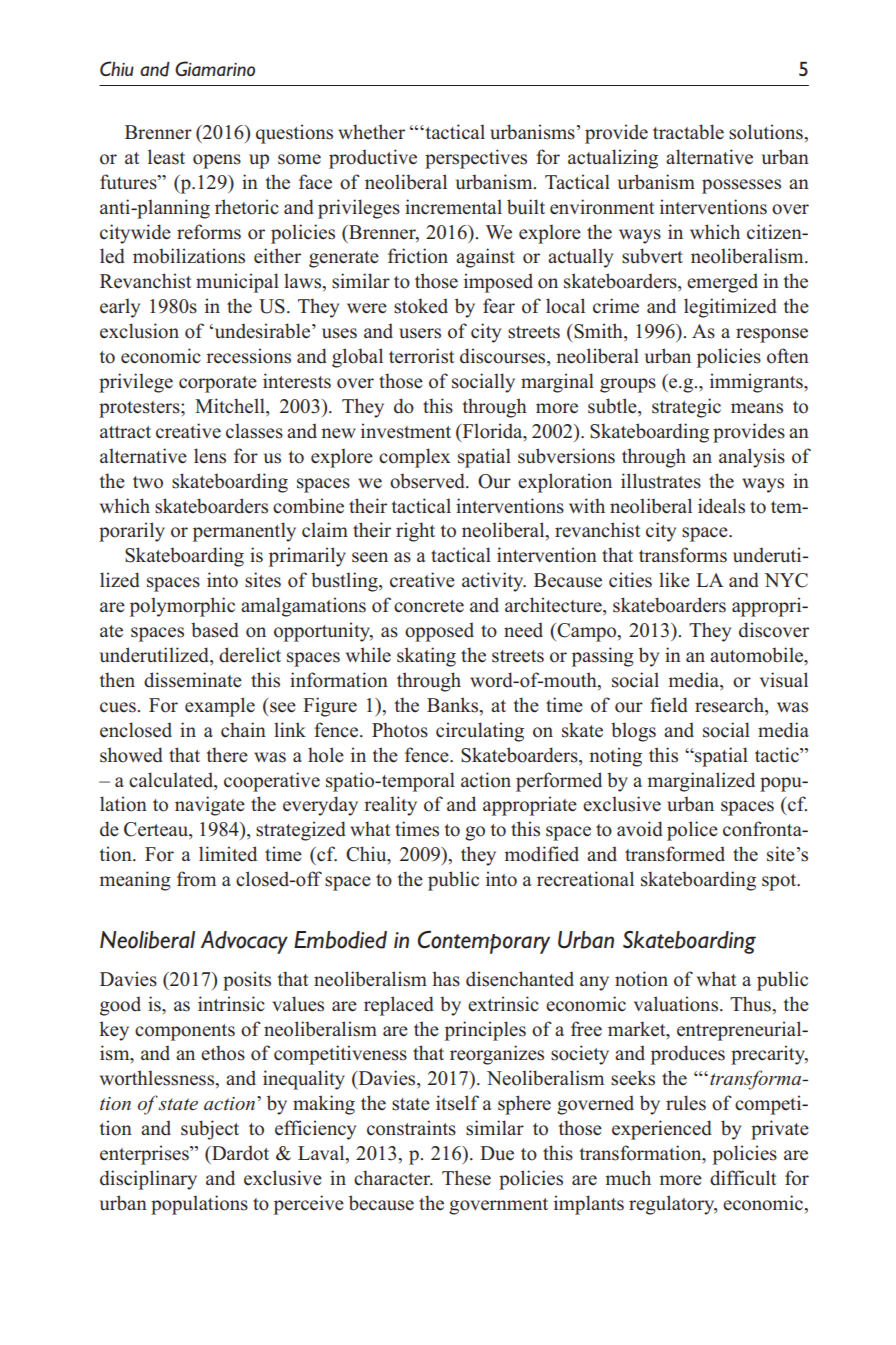  Describe the element at coordinates (476, 159) in the screenshot. I see `perspectives` at that location.
